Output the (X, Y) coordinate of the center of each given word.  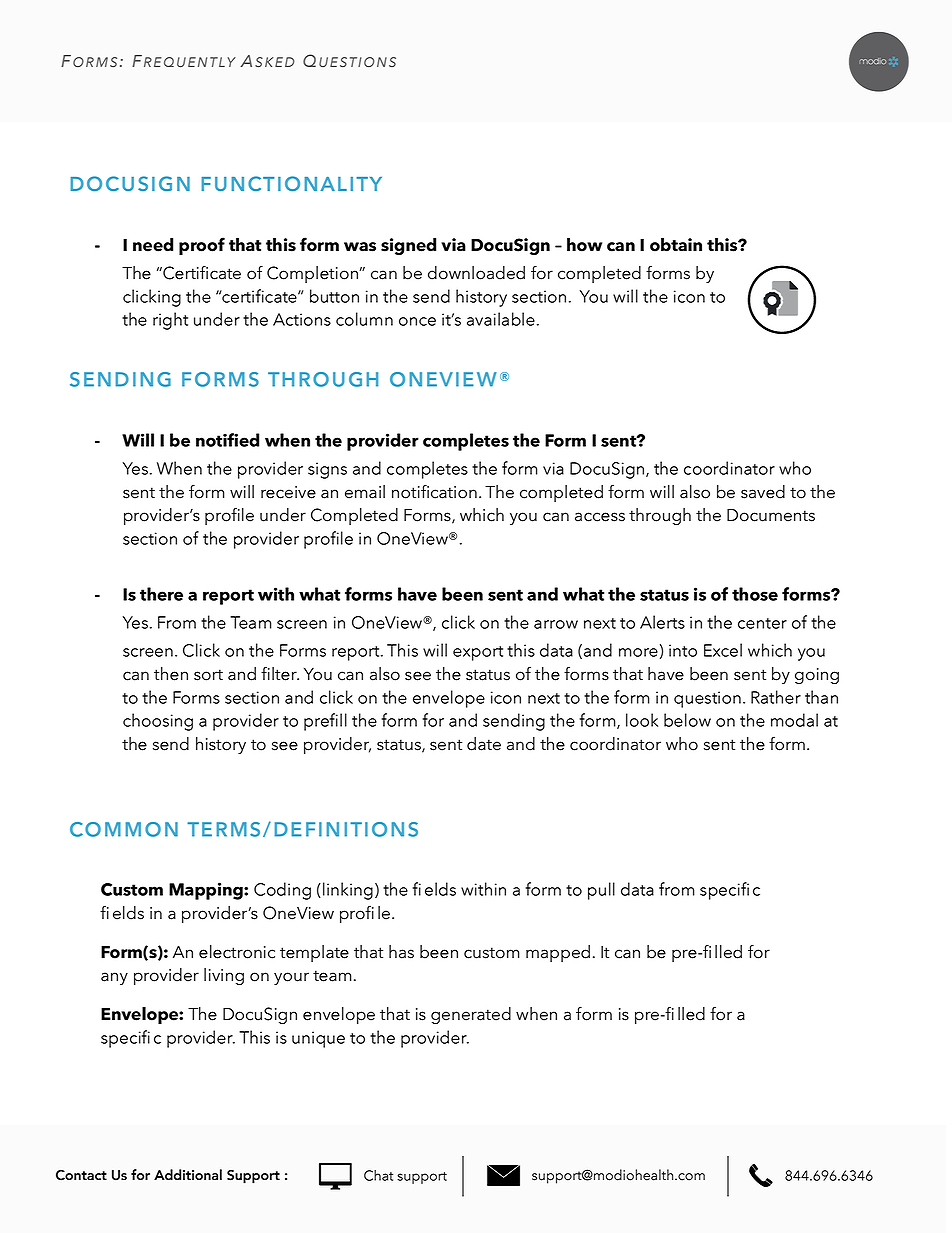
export (478, 653)
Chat (378, 1175)
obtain (676, 245)
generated (471, 1015)
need (153, 245)
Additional (188, 1175)
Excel (723, 650)
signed (408, 246)
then (171, 674)
